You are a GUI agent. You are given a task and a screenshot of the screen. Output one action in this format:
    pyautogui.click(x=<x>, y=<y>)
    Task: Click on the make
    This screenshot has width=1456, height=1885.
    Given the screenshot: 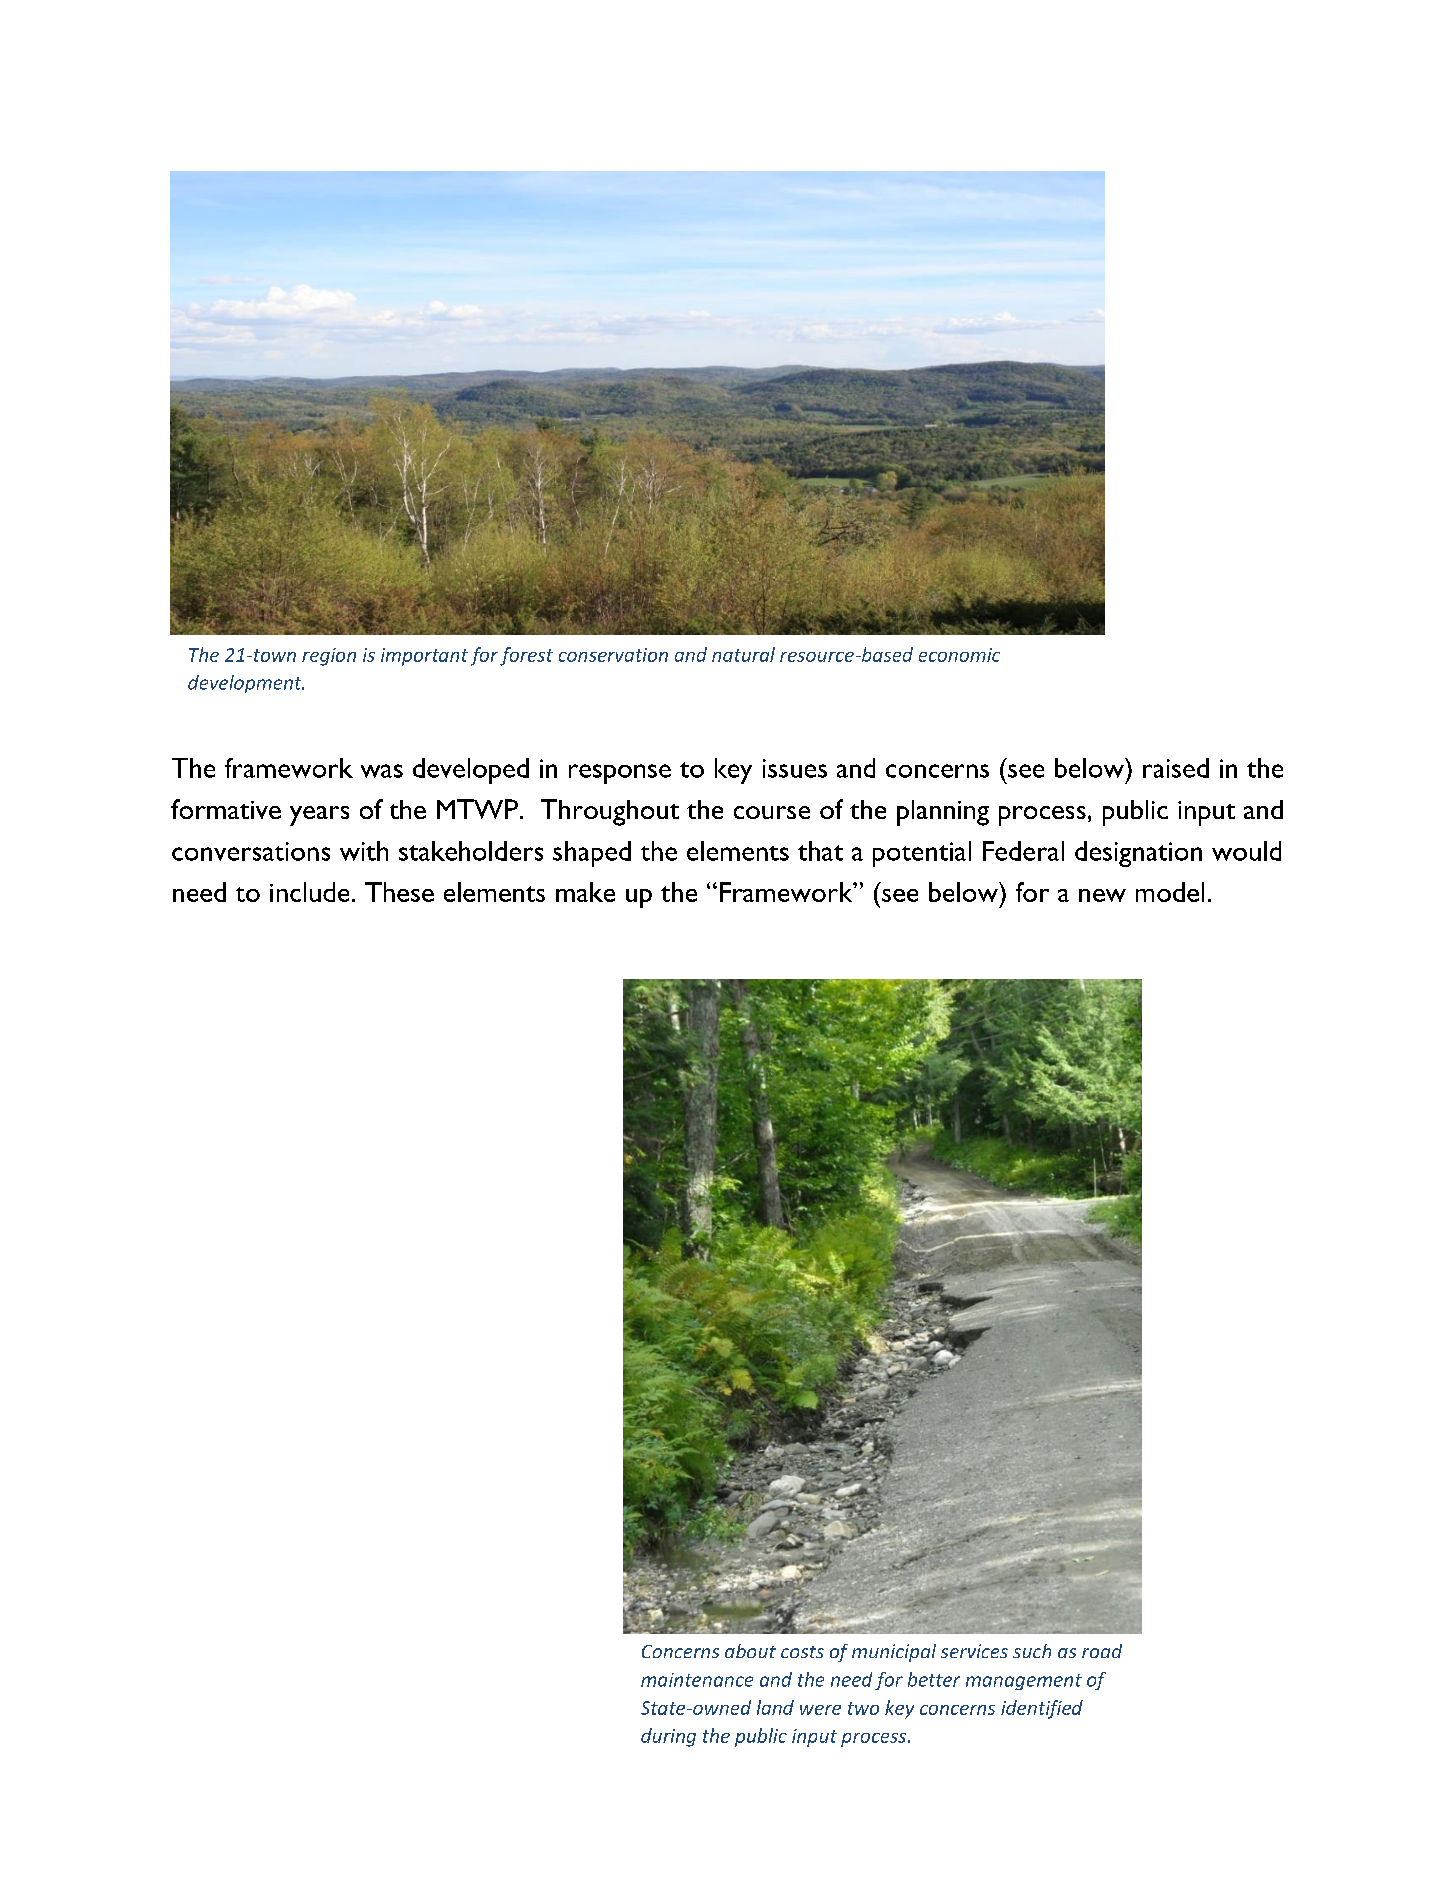 What is the action you would take?
    pyautogui.click(x=585, y=892)
